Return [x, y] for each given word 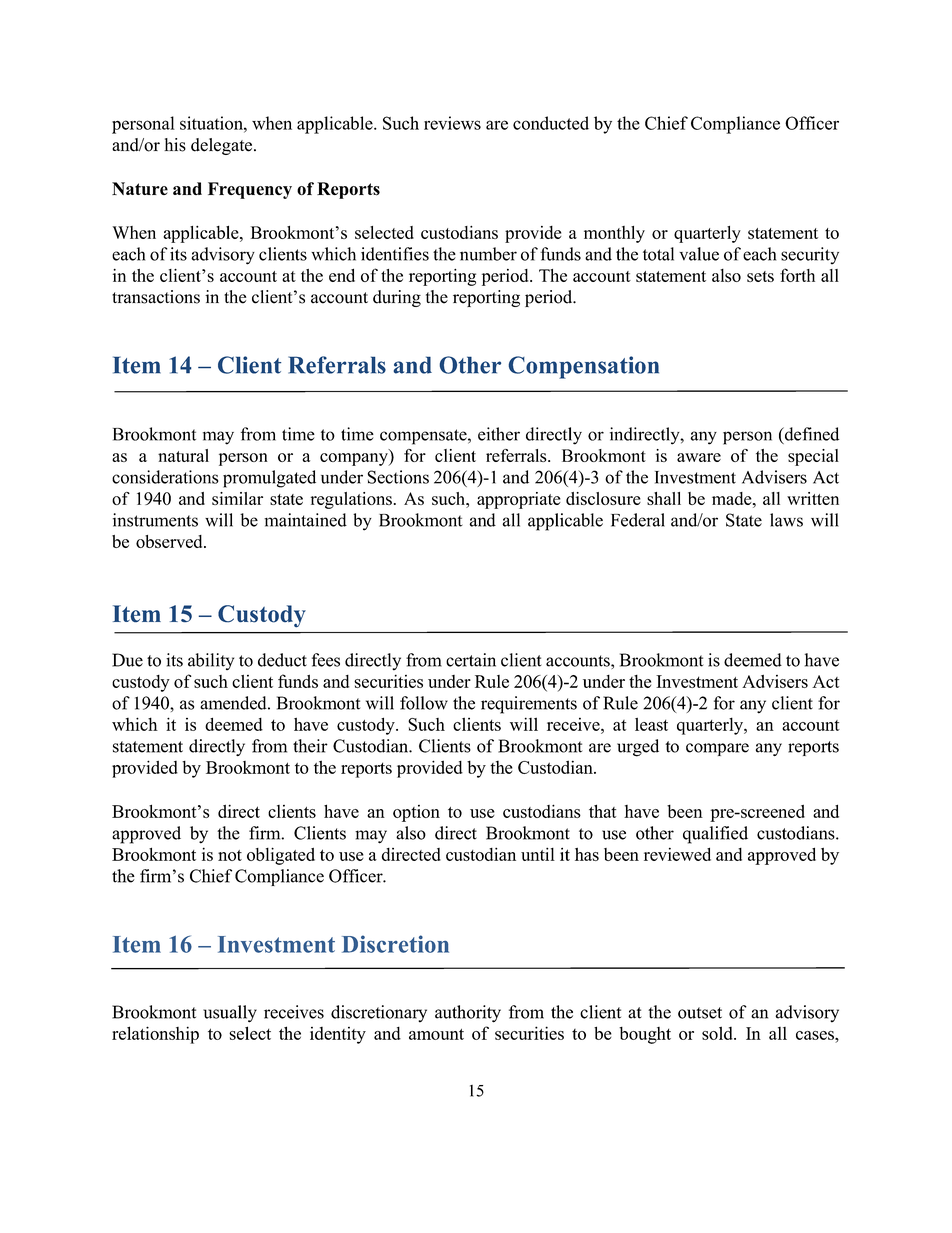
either [499, 434]
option [416, 813]
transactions [156, 297]
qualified [715, 835]
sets [760, 276]
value [699, 254]
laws [786, 520]
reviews [452, 123]
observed [170, 541]
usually [230, 1014]
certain [471, 660]
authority [468, 1014]
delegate [221, 146]
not [230, 855]
